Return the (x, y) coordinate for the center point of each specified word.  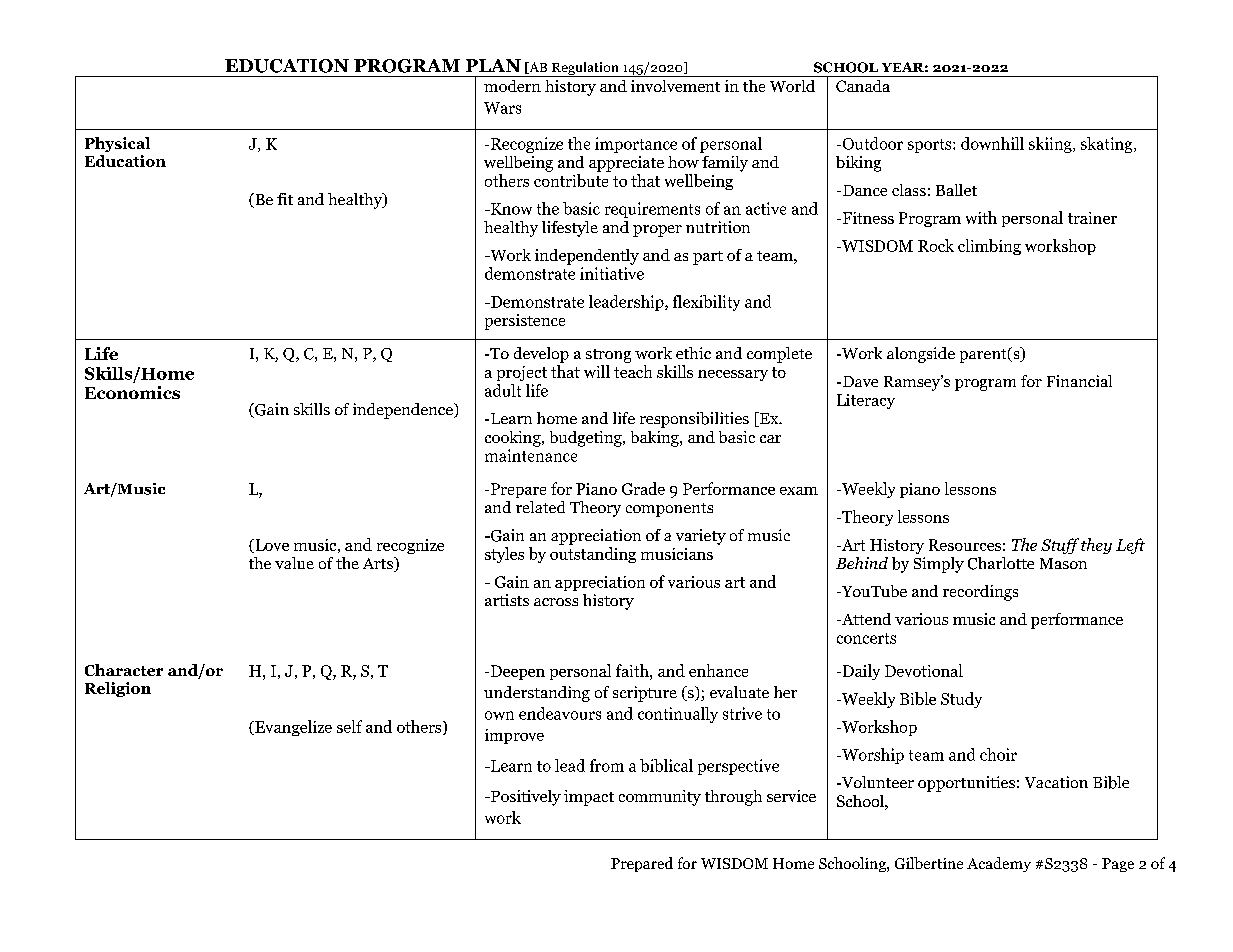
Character (124, 670)
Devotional (924, 670)
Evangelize (292, 728)
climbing (989, 247)
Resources (965, 545)
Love (271, 546)
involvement (675, 86)
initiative (612, 273)
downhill (992, 143)
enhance (718, 670)
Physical (117, 144)
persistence (525, 322)
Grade (643, 488)
